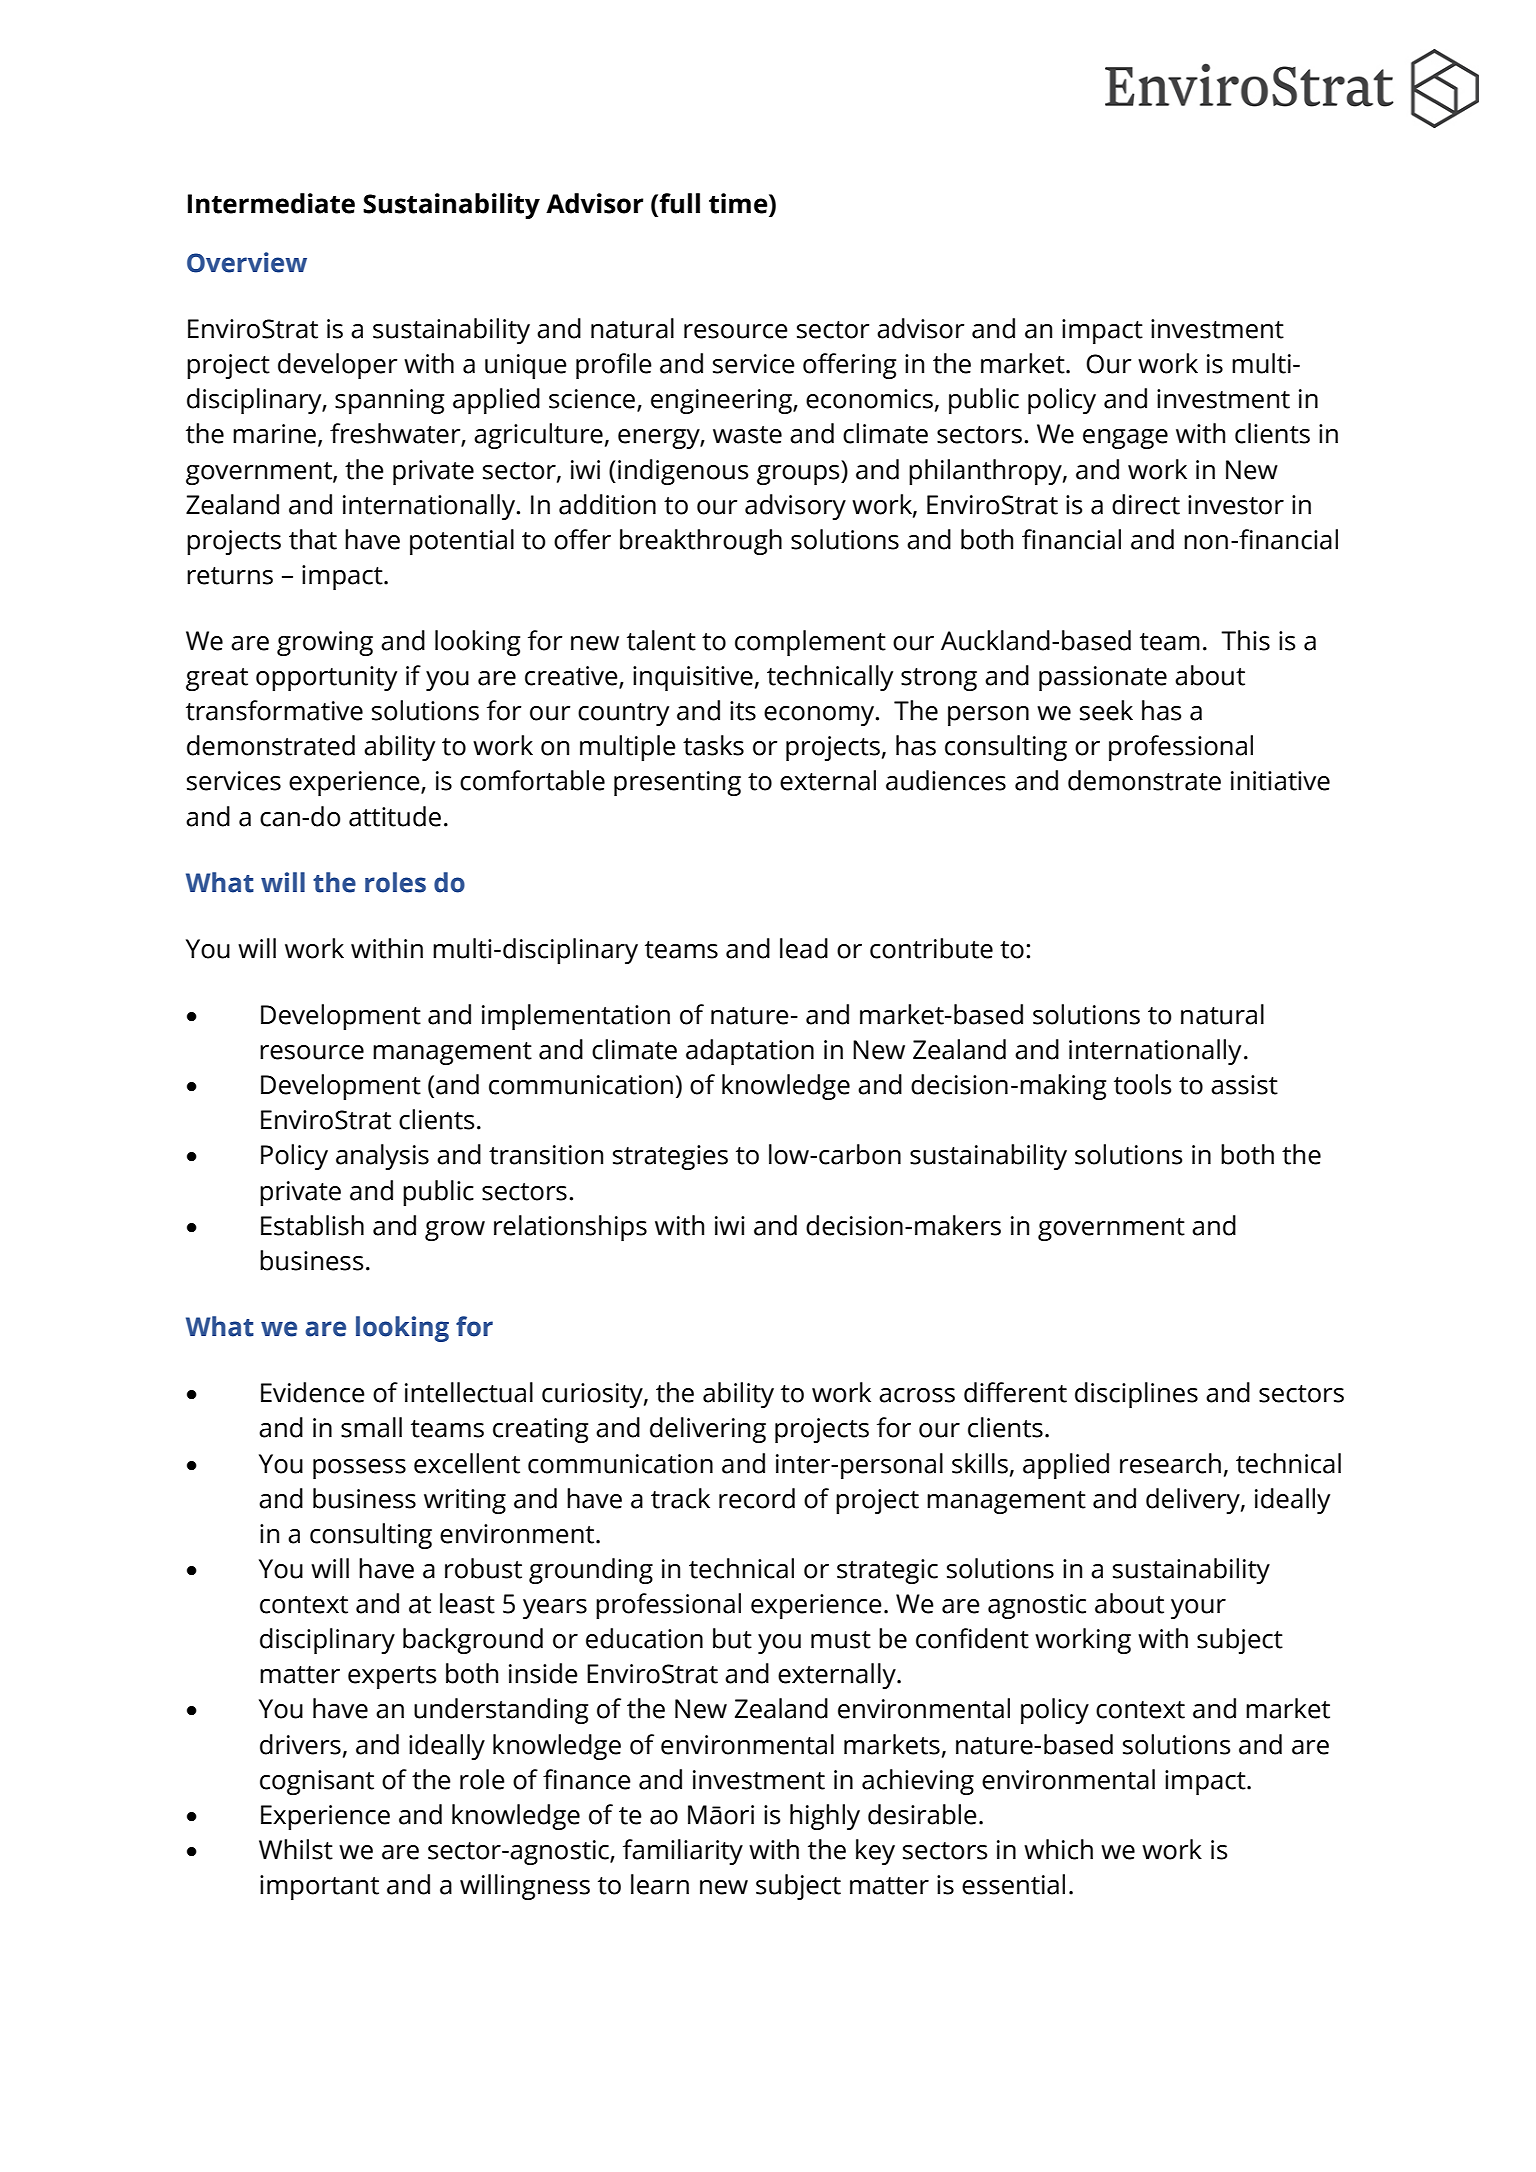  What do you see at coordinates (247, 262) in the screenshot?
I see `Overview` at bounding box center [247, 262].
